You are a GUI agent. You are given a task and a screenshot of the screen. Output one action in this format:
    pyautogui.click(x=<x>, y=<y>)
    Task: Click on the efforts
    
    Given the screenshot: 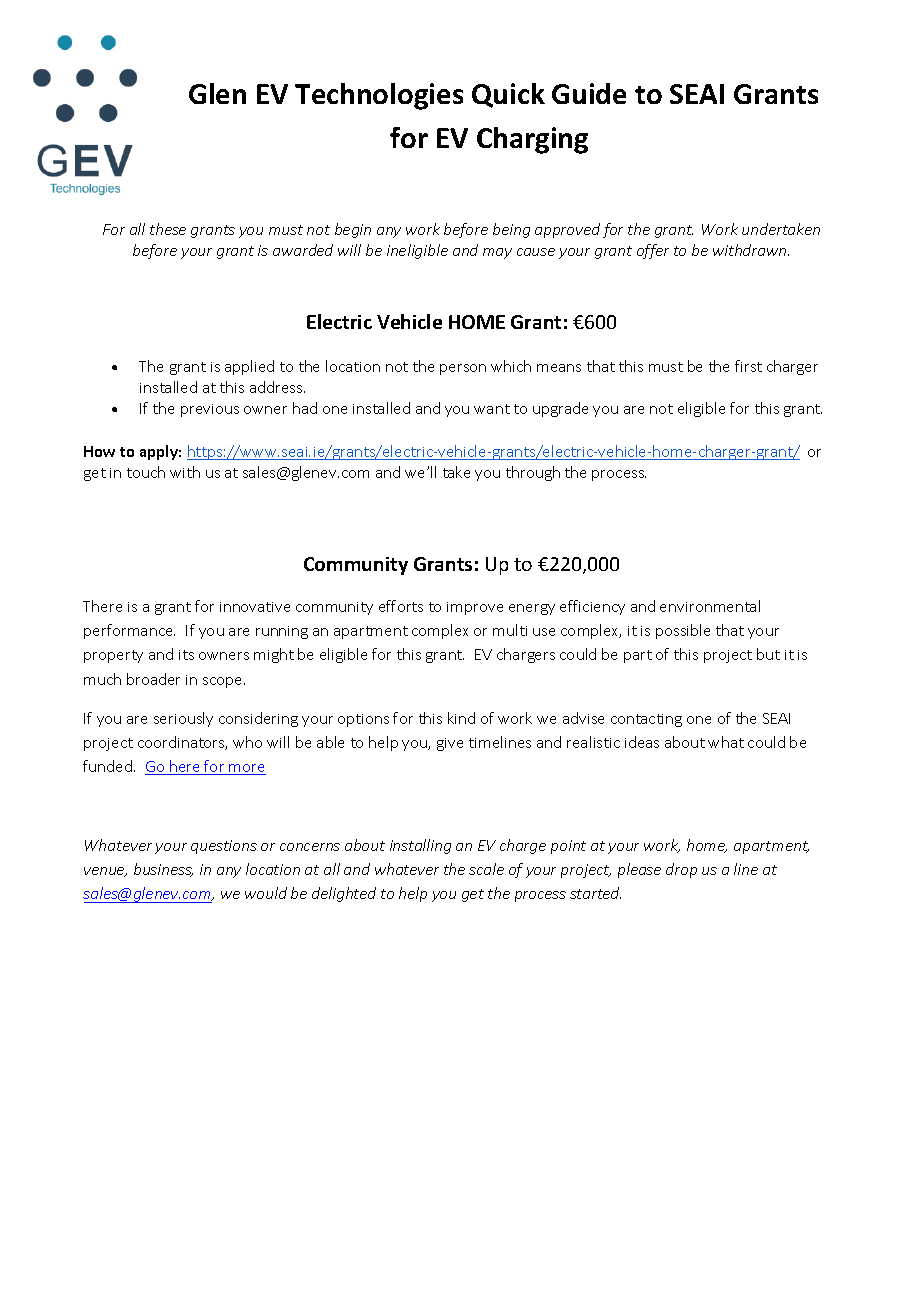 What is the action you would take?
    pyautogui.click(x=401, y=606)
